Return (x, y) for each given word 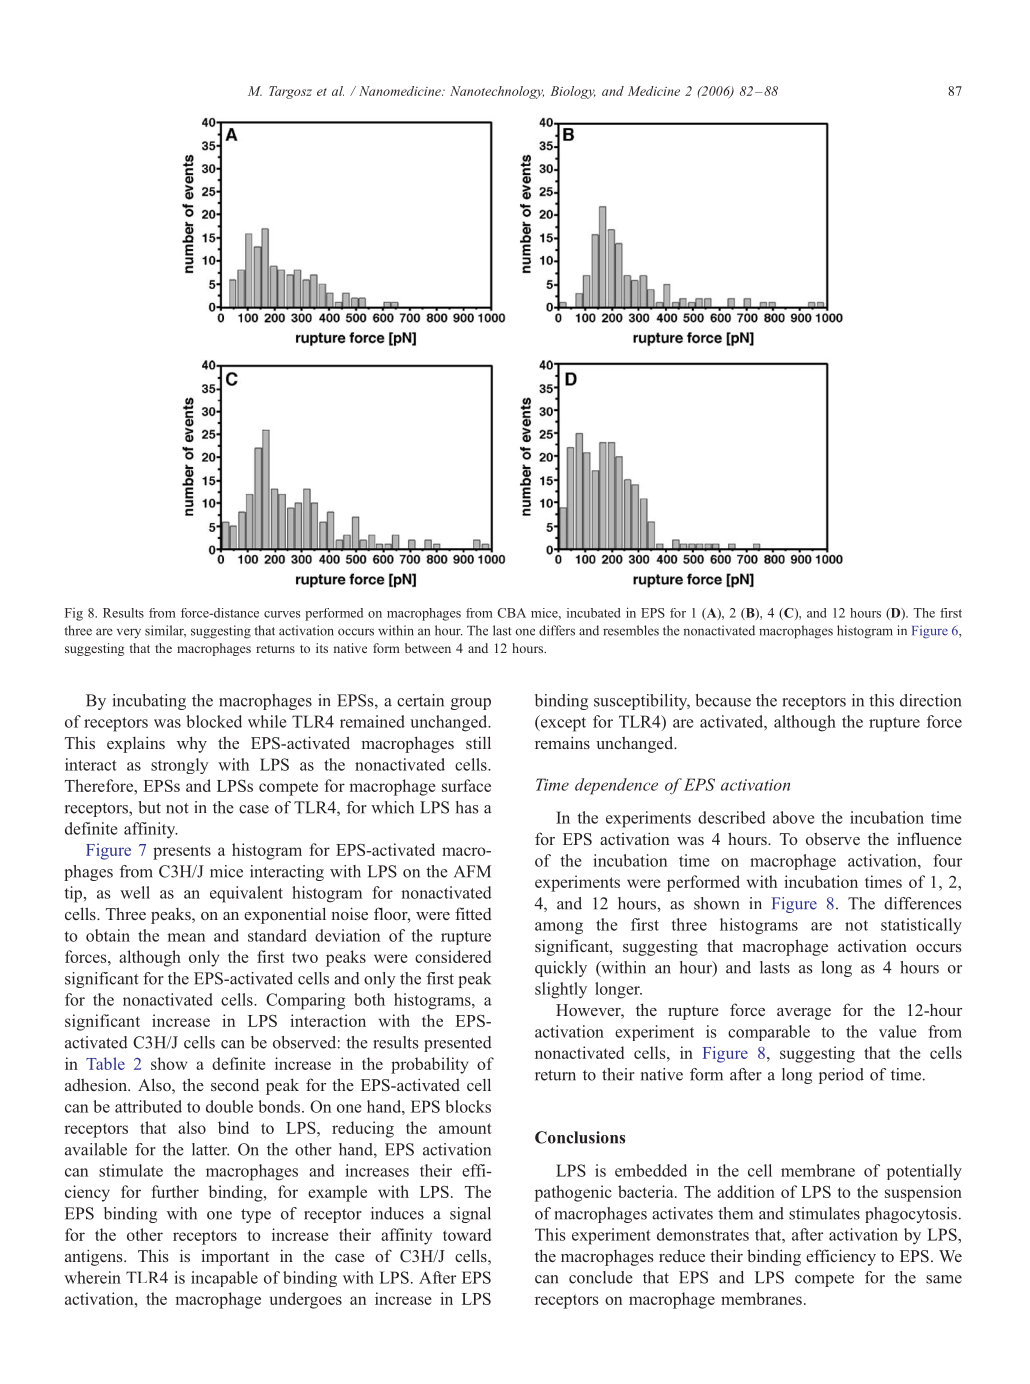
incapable (224, 1279)
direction (930, 700)
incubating (149, 702)
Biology (573, 92)
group (471, 704)
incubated (594, 613)
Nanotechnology (497, 92)
